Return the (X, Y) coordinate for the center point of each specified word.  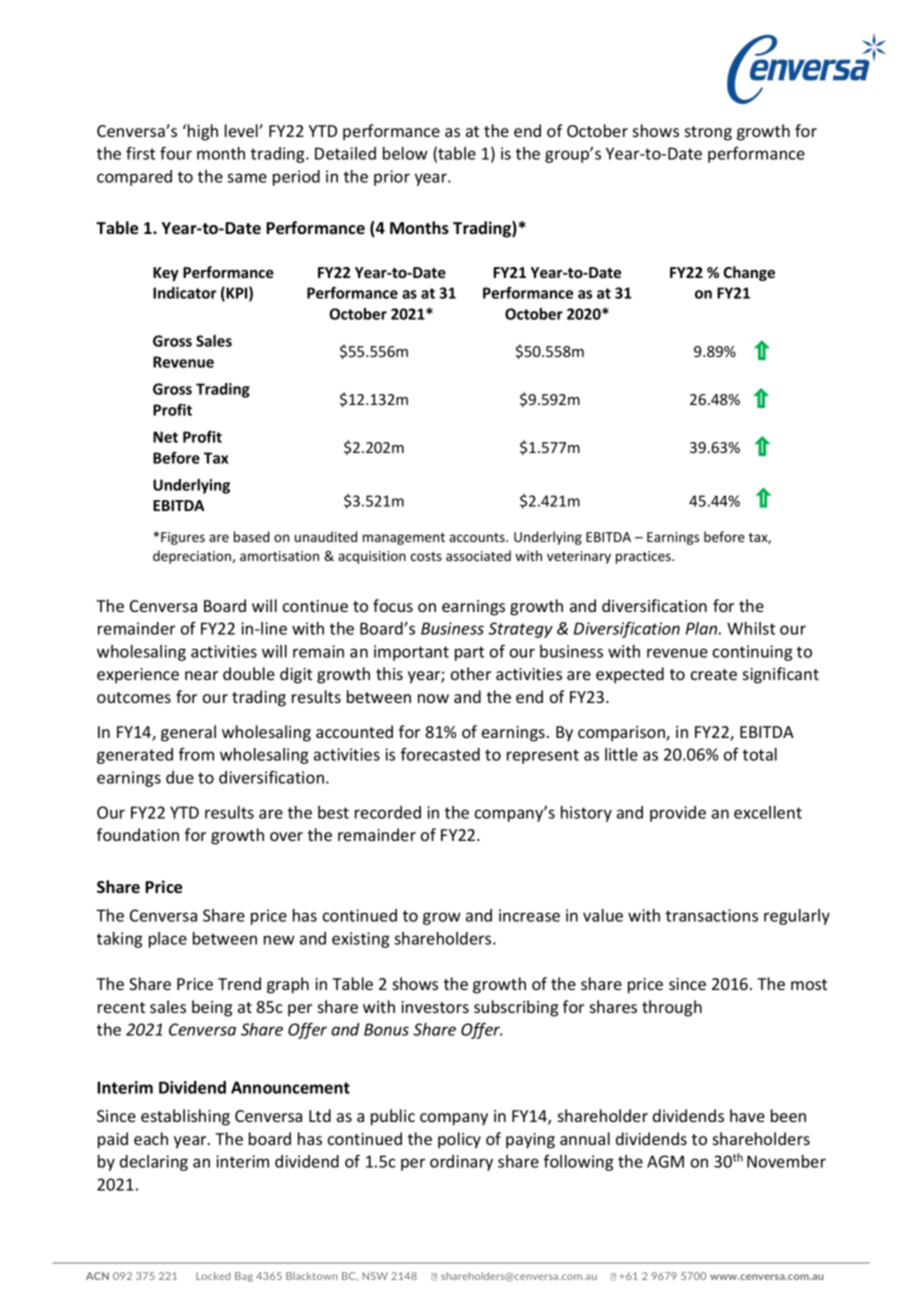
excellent (768, 812)
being (212, 1008)
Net (165, 437)
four (176, 153)
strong (708, 133)
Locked (213, 1276)
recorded (388, 812)
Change (749, 273)
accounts (478, 537)
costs (426, 556)
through (672, 1008)
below (405, 153)
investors (435, 1007)
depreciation (193, 557)
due (180, 777)
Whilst (751, 628)
